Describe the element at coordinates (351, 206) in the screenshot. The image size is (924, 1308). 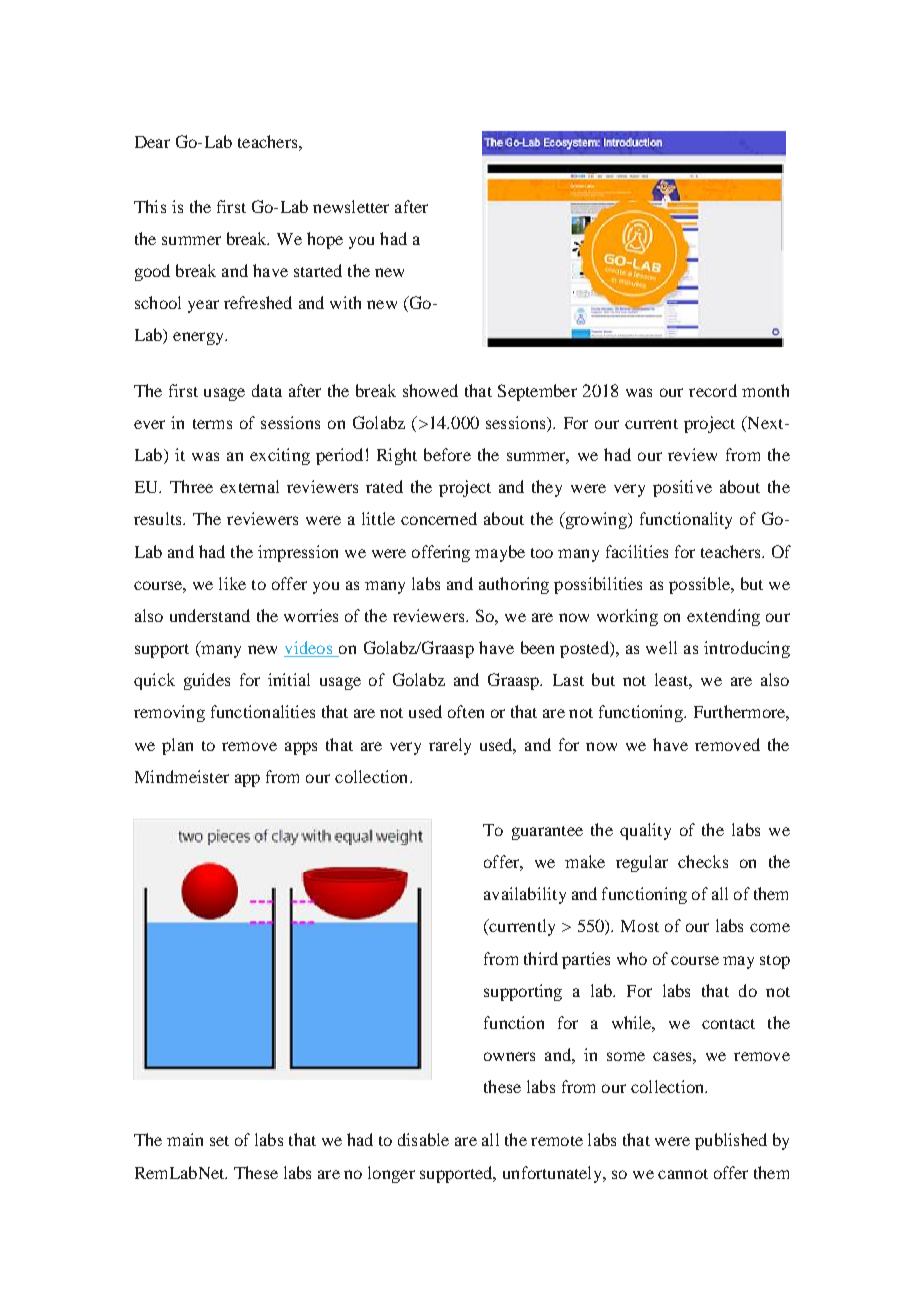
I see `newsletter` at that location.
